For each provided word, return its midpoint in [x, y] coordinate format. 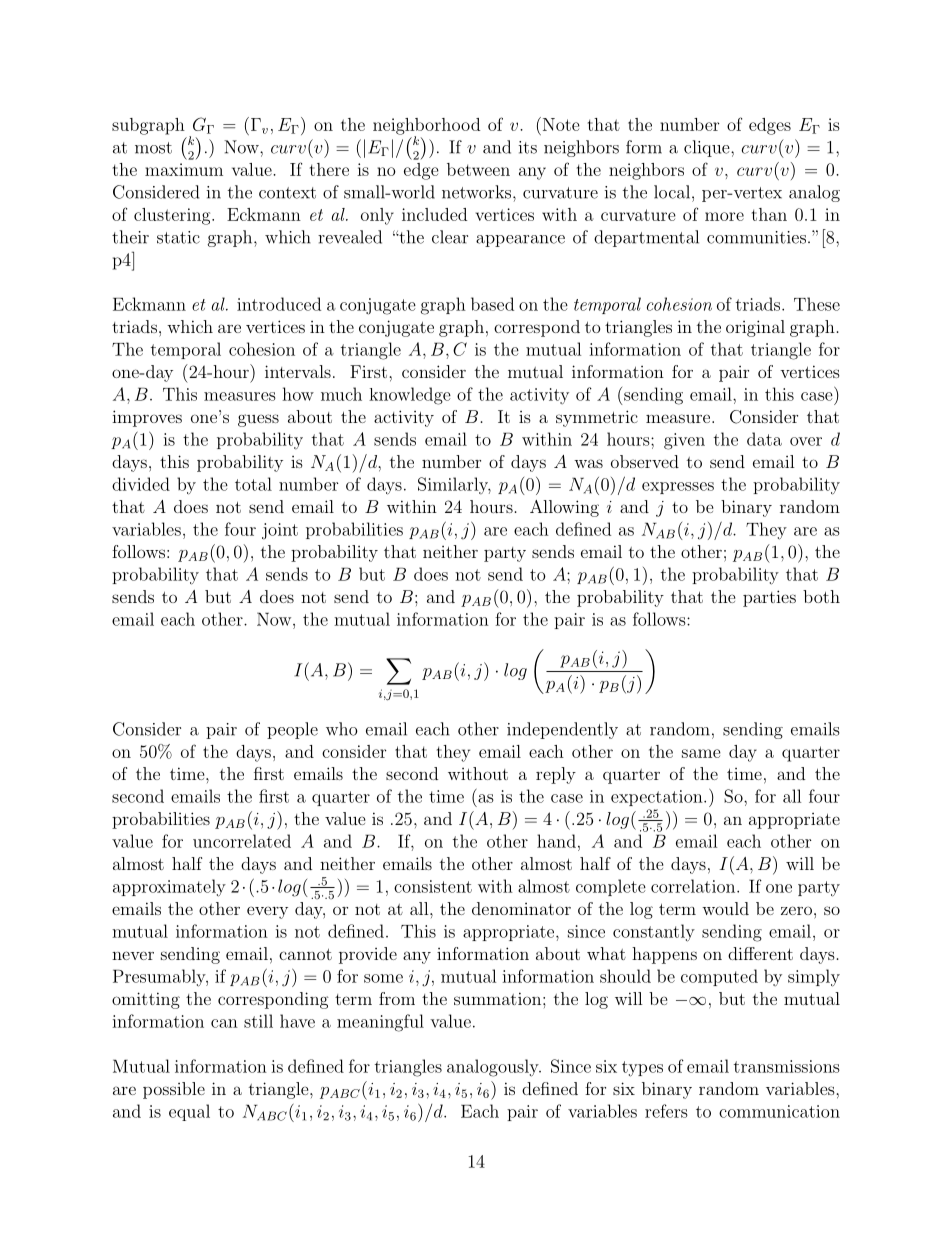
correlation [694, 886]
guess [258, 420]
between [478, 169]
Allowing [564, 508]
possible [174, 1090]
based [492, 304]
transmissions [787, 1066]
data [764, 439]
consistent [433, 886]
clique [708, 148]
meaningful [380, 1023]
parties [769, 598]
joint [280, 531]
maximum [184, 169]
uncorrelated [242, 841]
